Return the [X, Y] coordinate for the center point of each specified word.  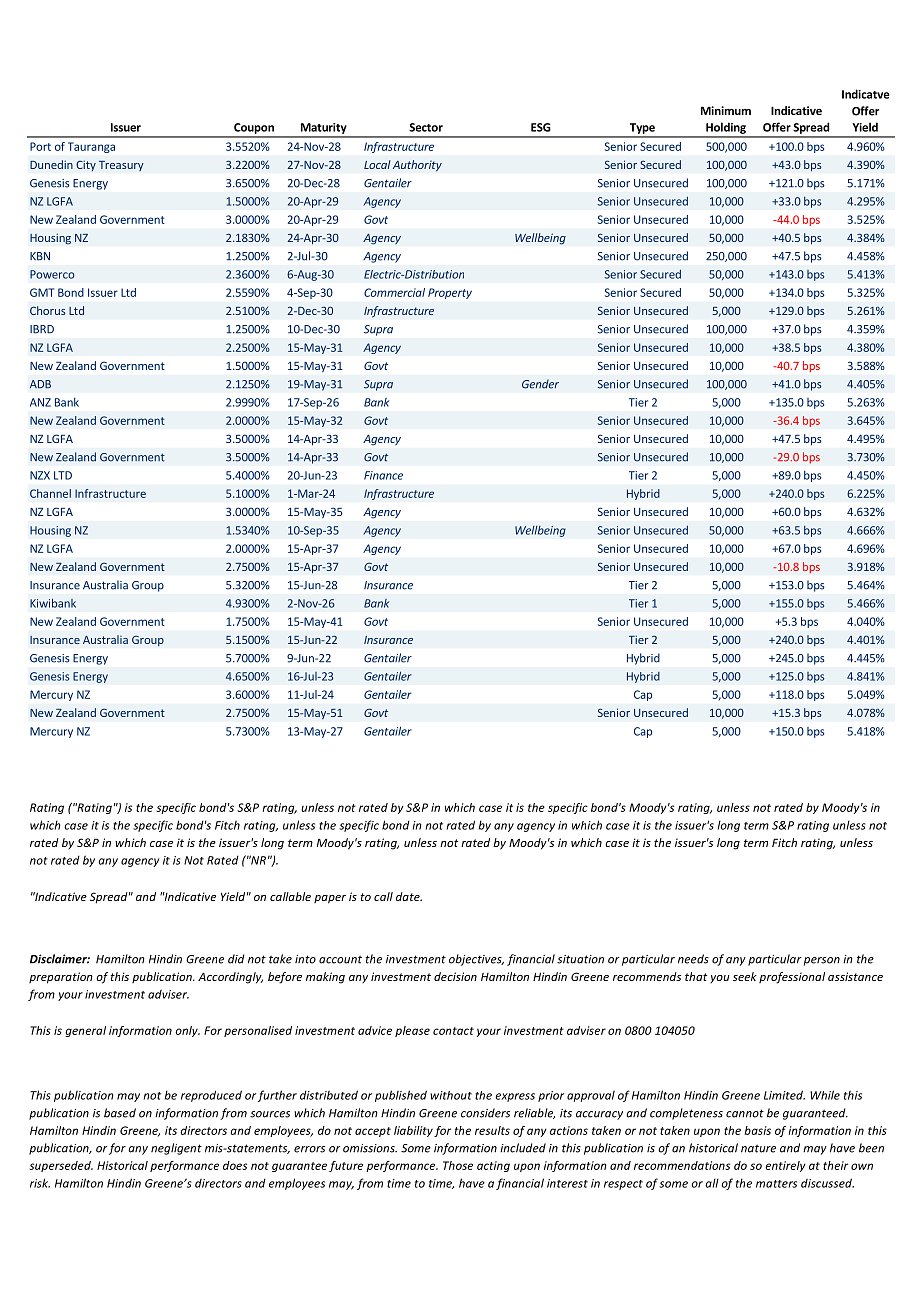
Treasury [121, 165]
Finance [383, 475]
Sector [426, 127]
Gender [540, 384]
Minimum [726, 110]
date [409, 896]
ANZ [40, 402]
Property [450, 293]
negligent [176, 1149]
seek [745, 976]
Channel [50, 493]
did [236, 959]
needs [693, 959]
